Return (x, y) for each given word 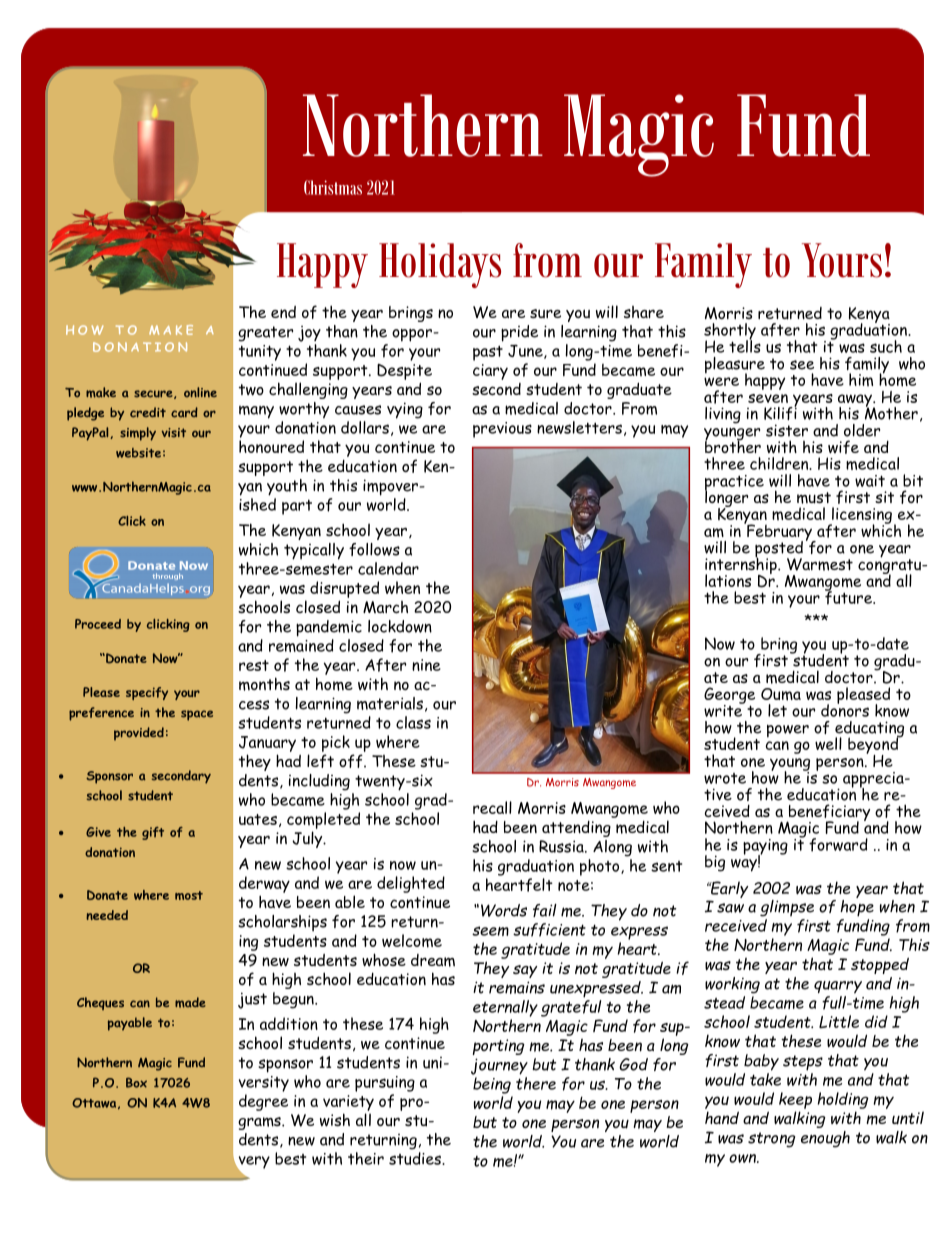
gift (153, 833)
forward (838, 845)
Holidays (440, 265)
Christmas (333, 187)
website (138, 453)
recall (492, 807)
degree (263, 1102)
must (814, 498)
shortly (730, 332)
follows (374, 549)
